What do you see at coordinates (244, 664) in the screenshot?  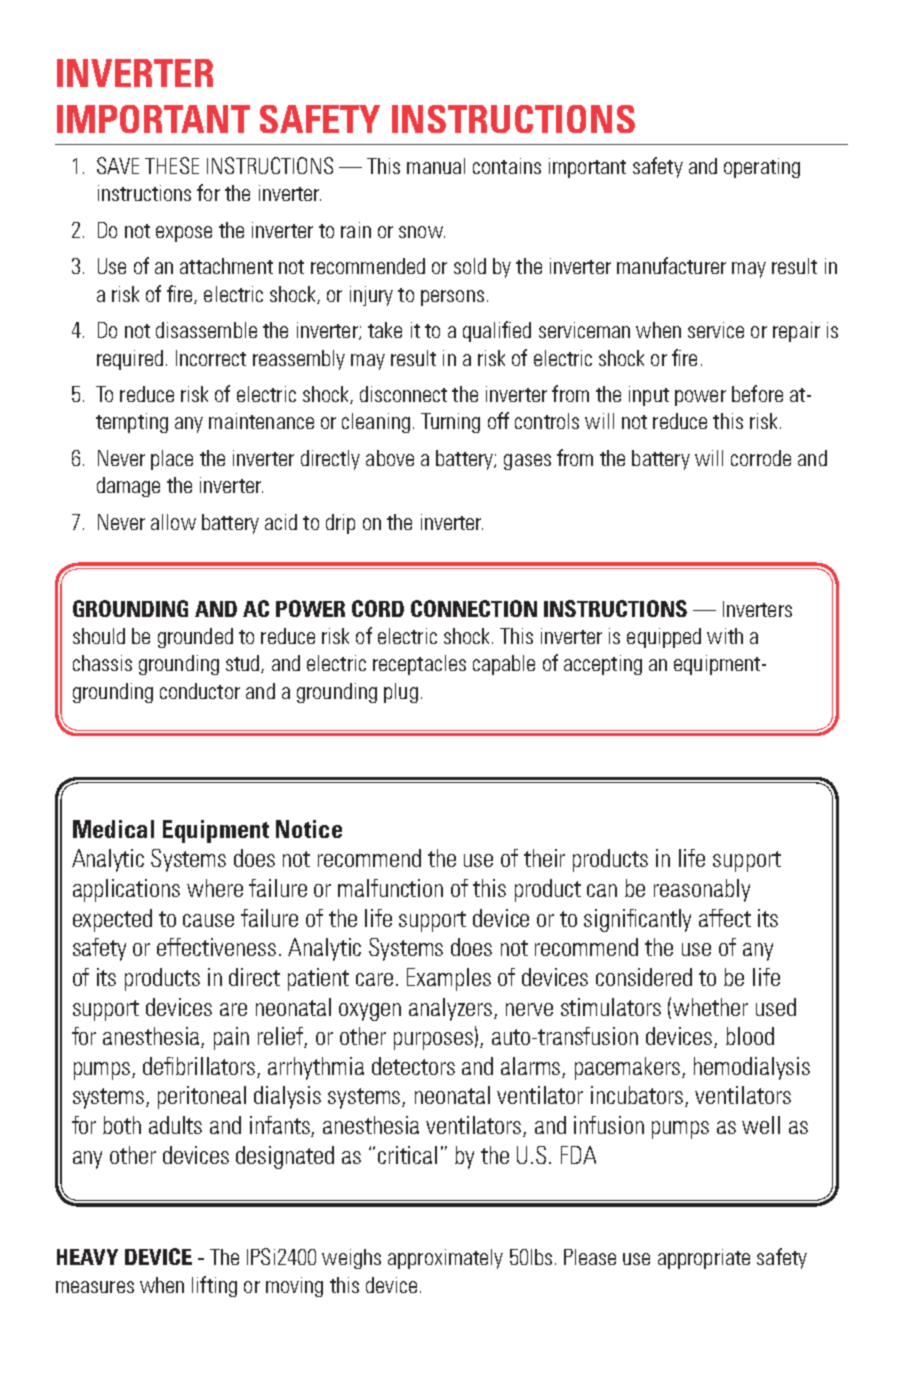 I see `stud` at bounding box center [244, 664].
